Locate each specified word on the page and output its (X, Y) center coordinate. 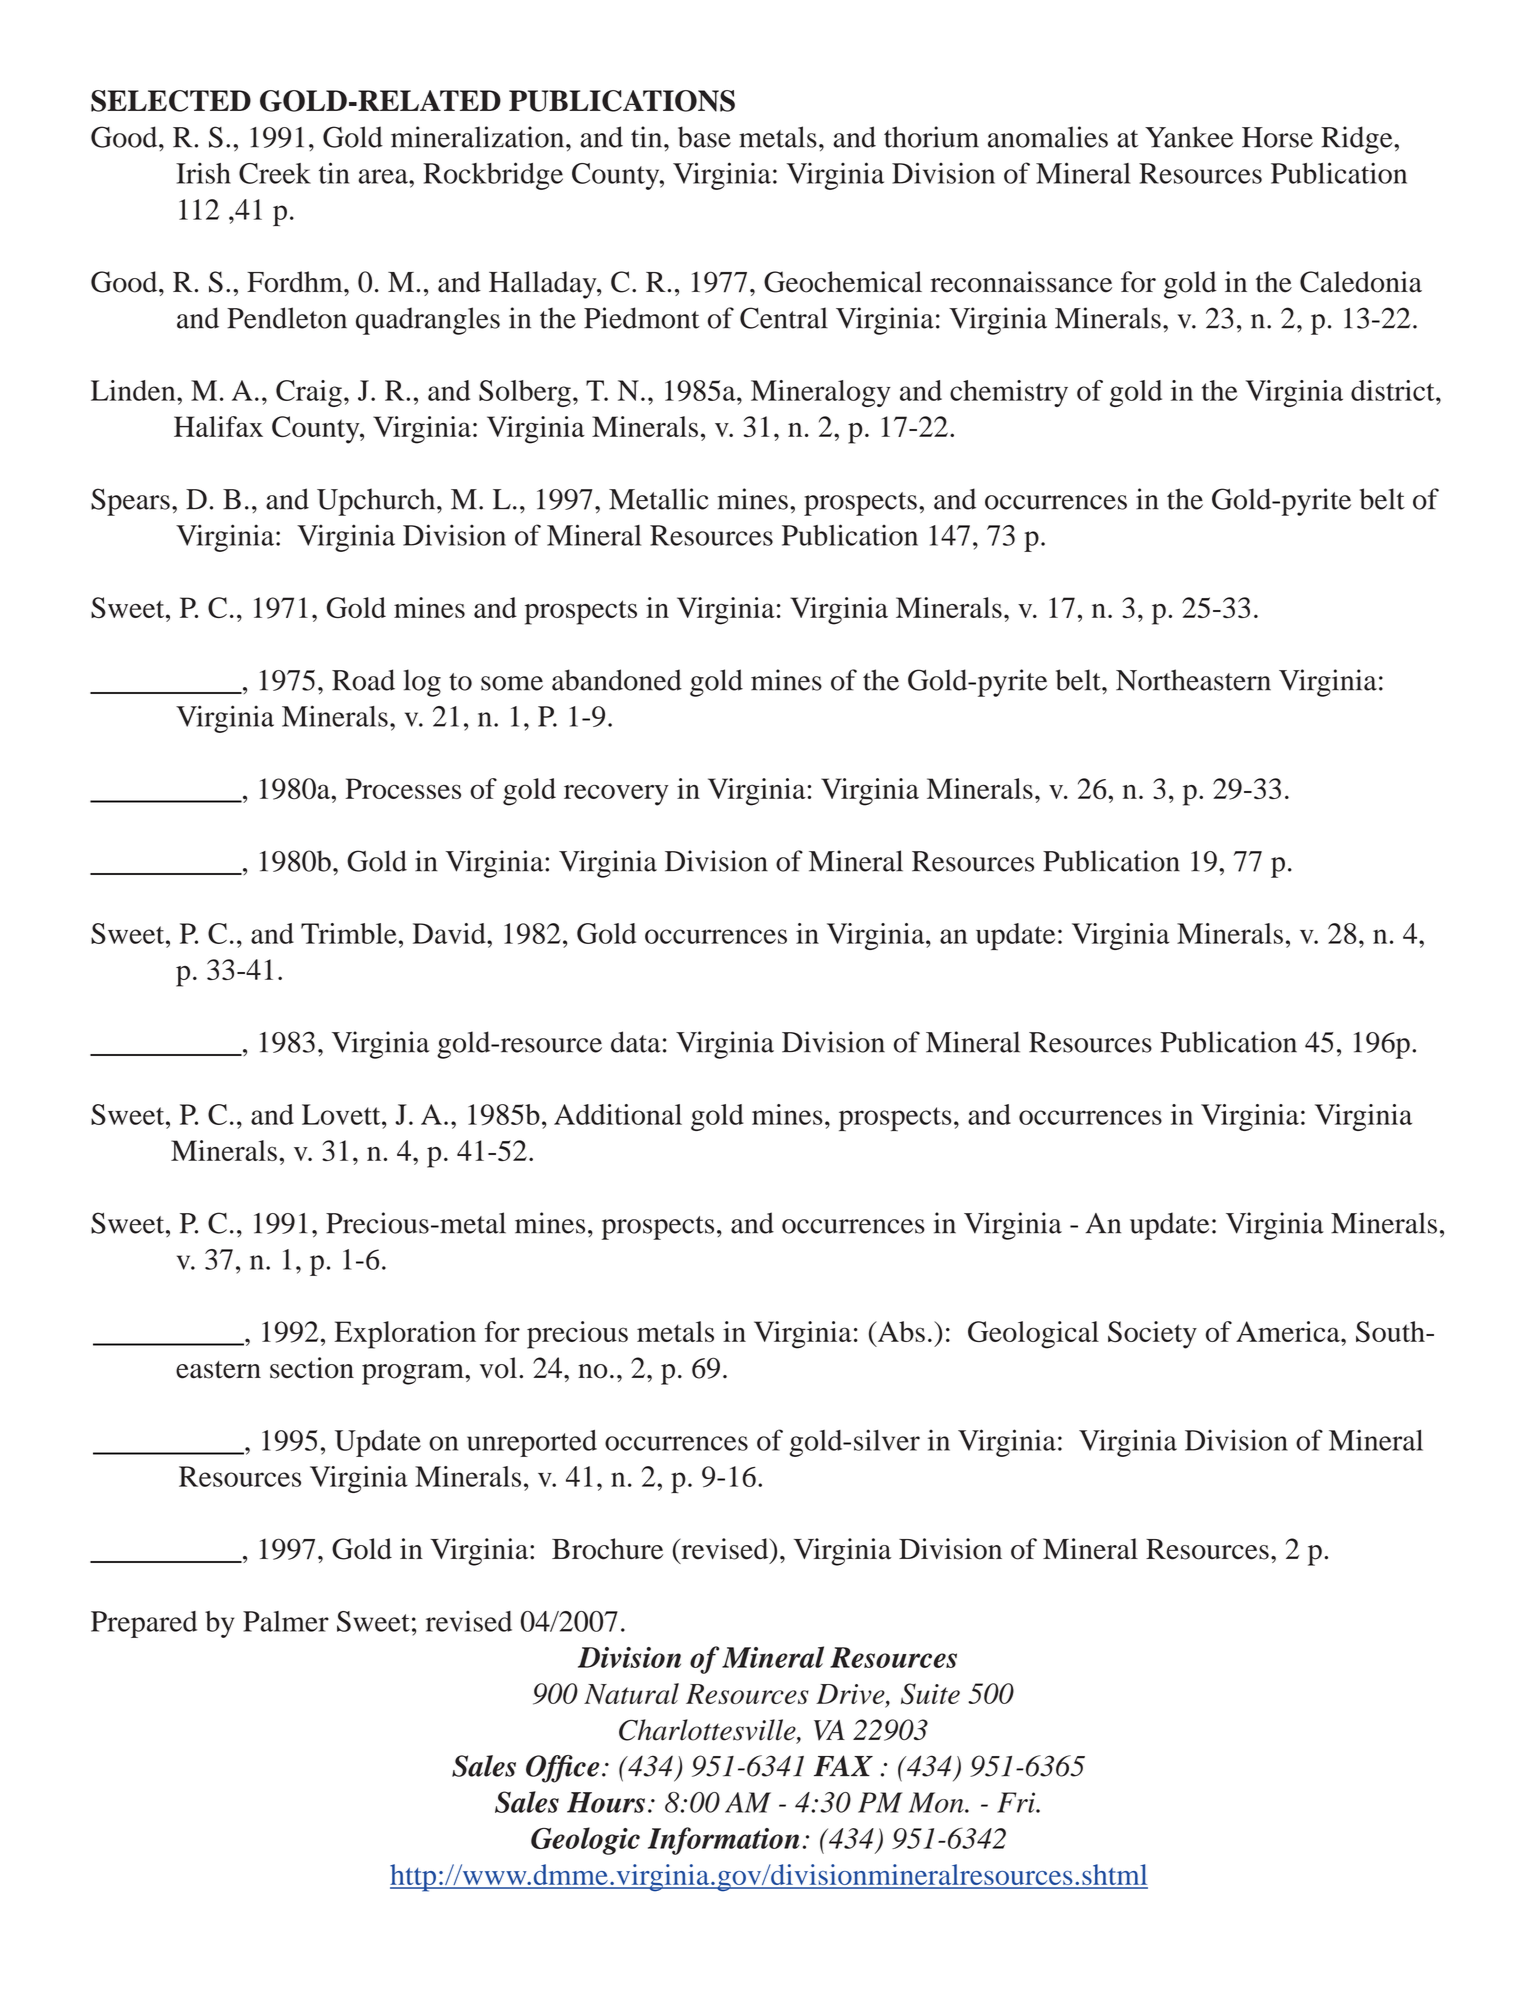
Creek (275, 173)
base (704, 137)
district (1394, 390)
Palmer (286, 1621)
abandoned (617, 680)
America (1289, 1331)
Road (363, 680)
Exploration (405, 1335)
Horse (1277, 137)
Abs (900, 1331)
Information (723, 1841)
